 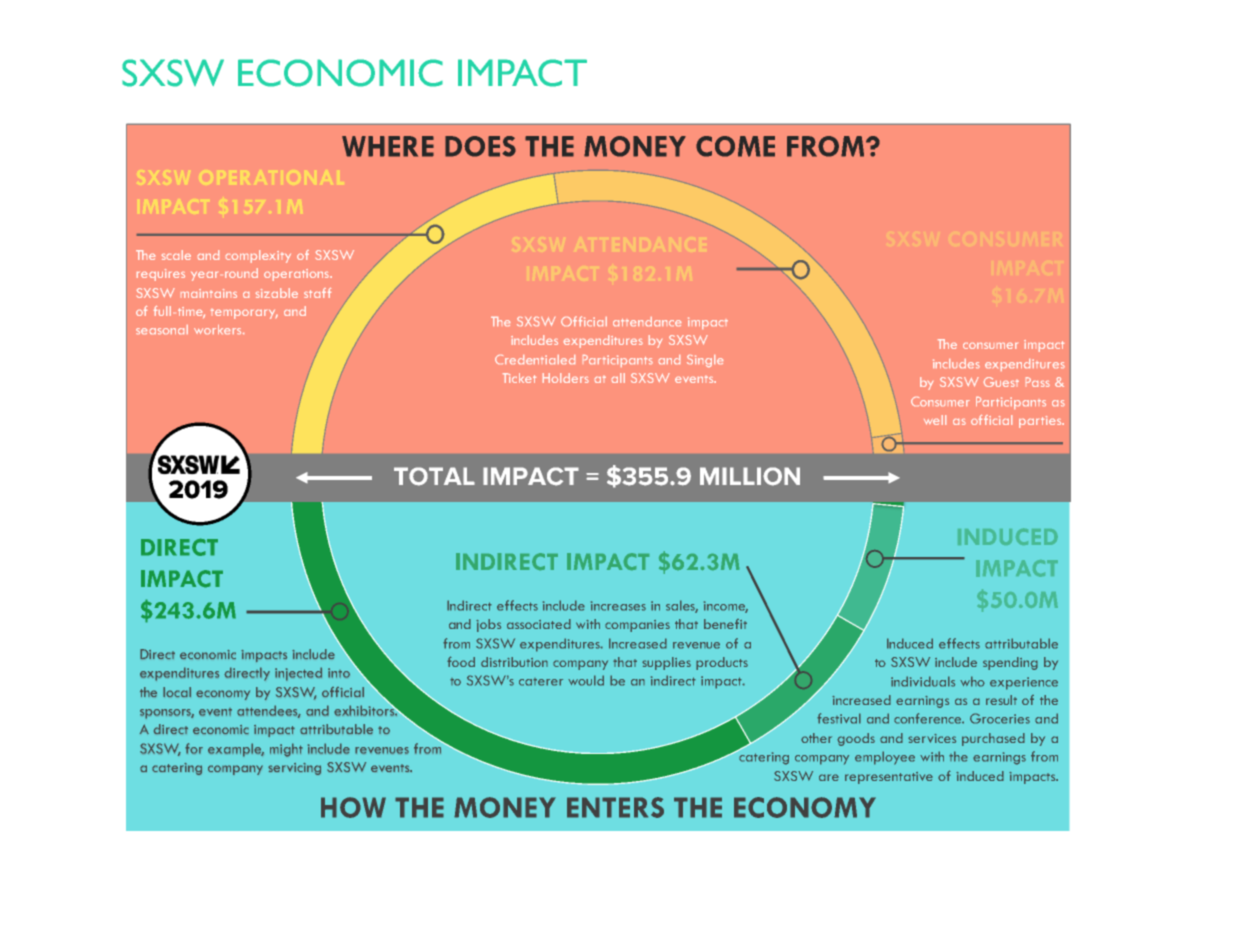 I want to click on Single, so click(x=705, y=361).
